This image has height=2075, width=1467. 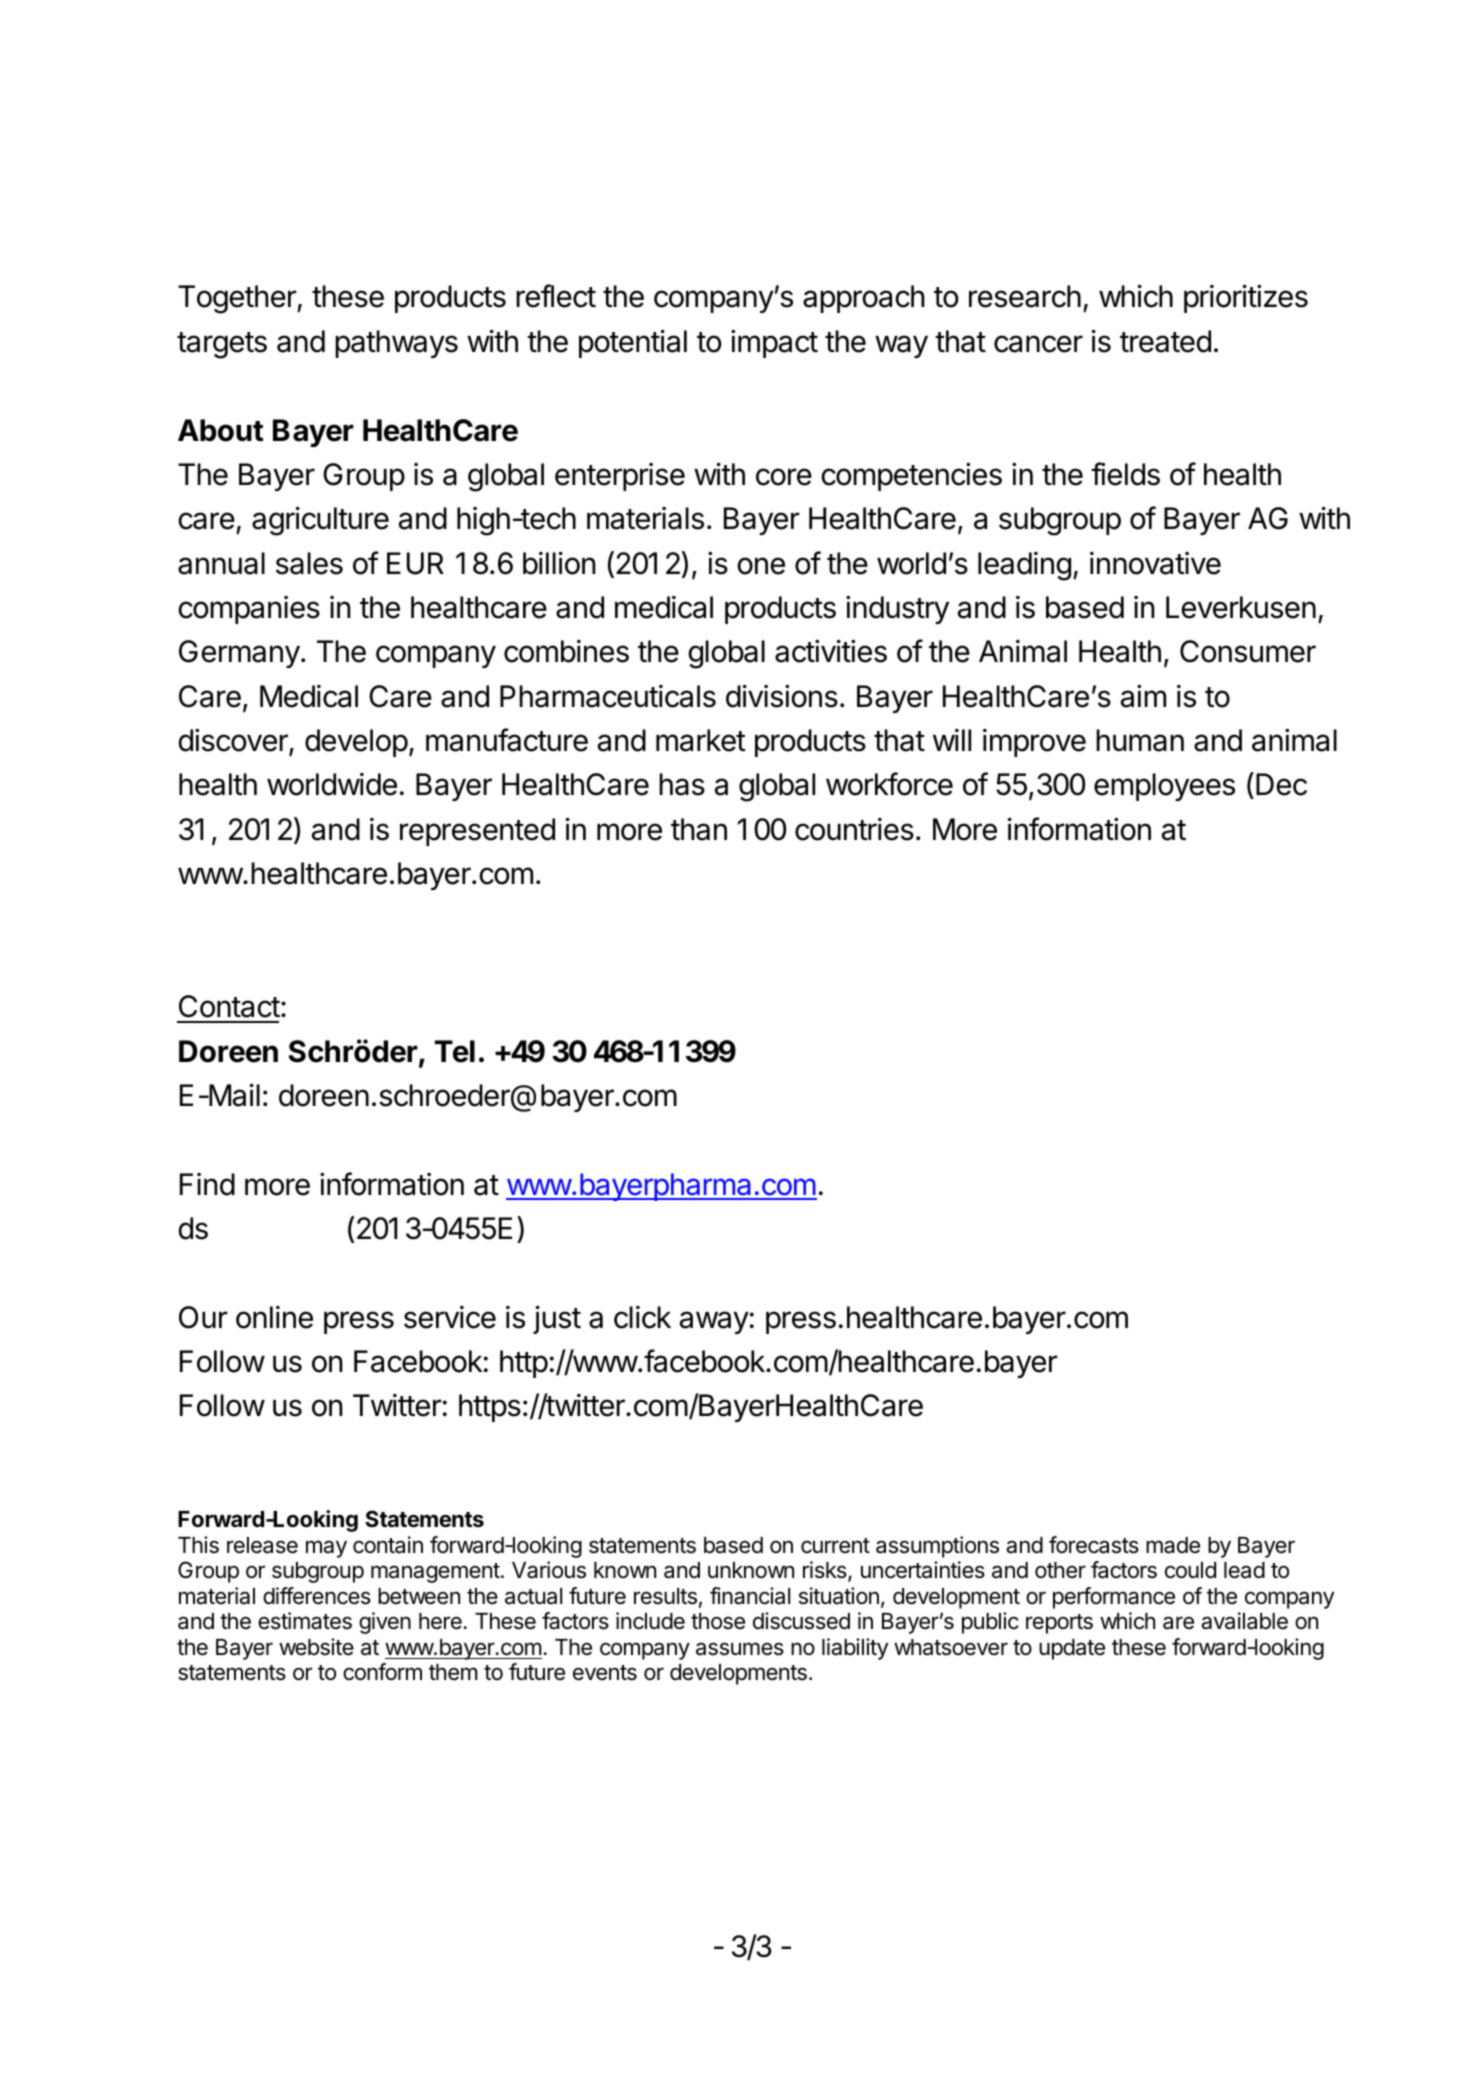 I want to click on impact, so click(x=774, y=344).
